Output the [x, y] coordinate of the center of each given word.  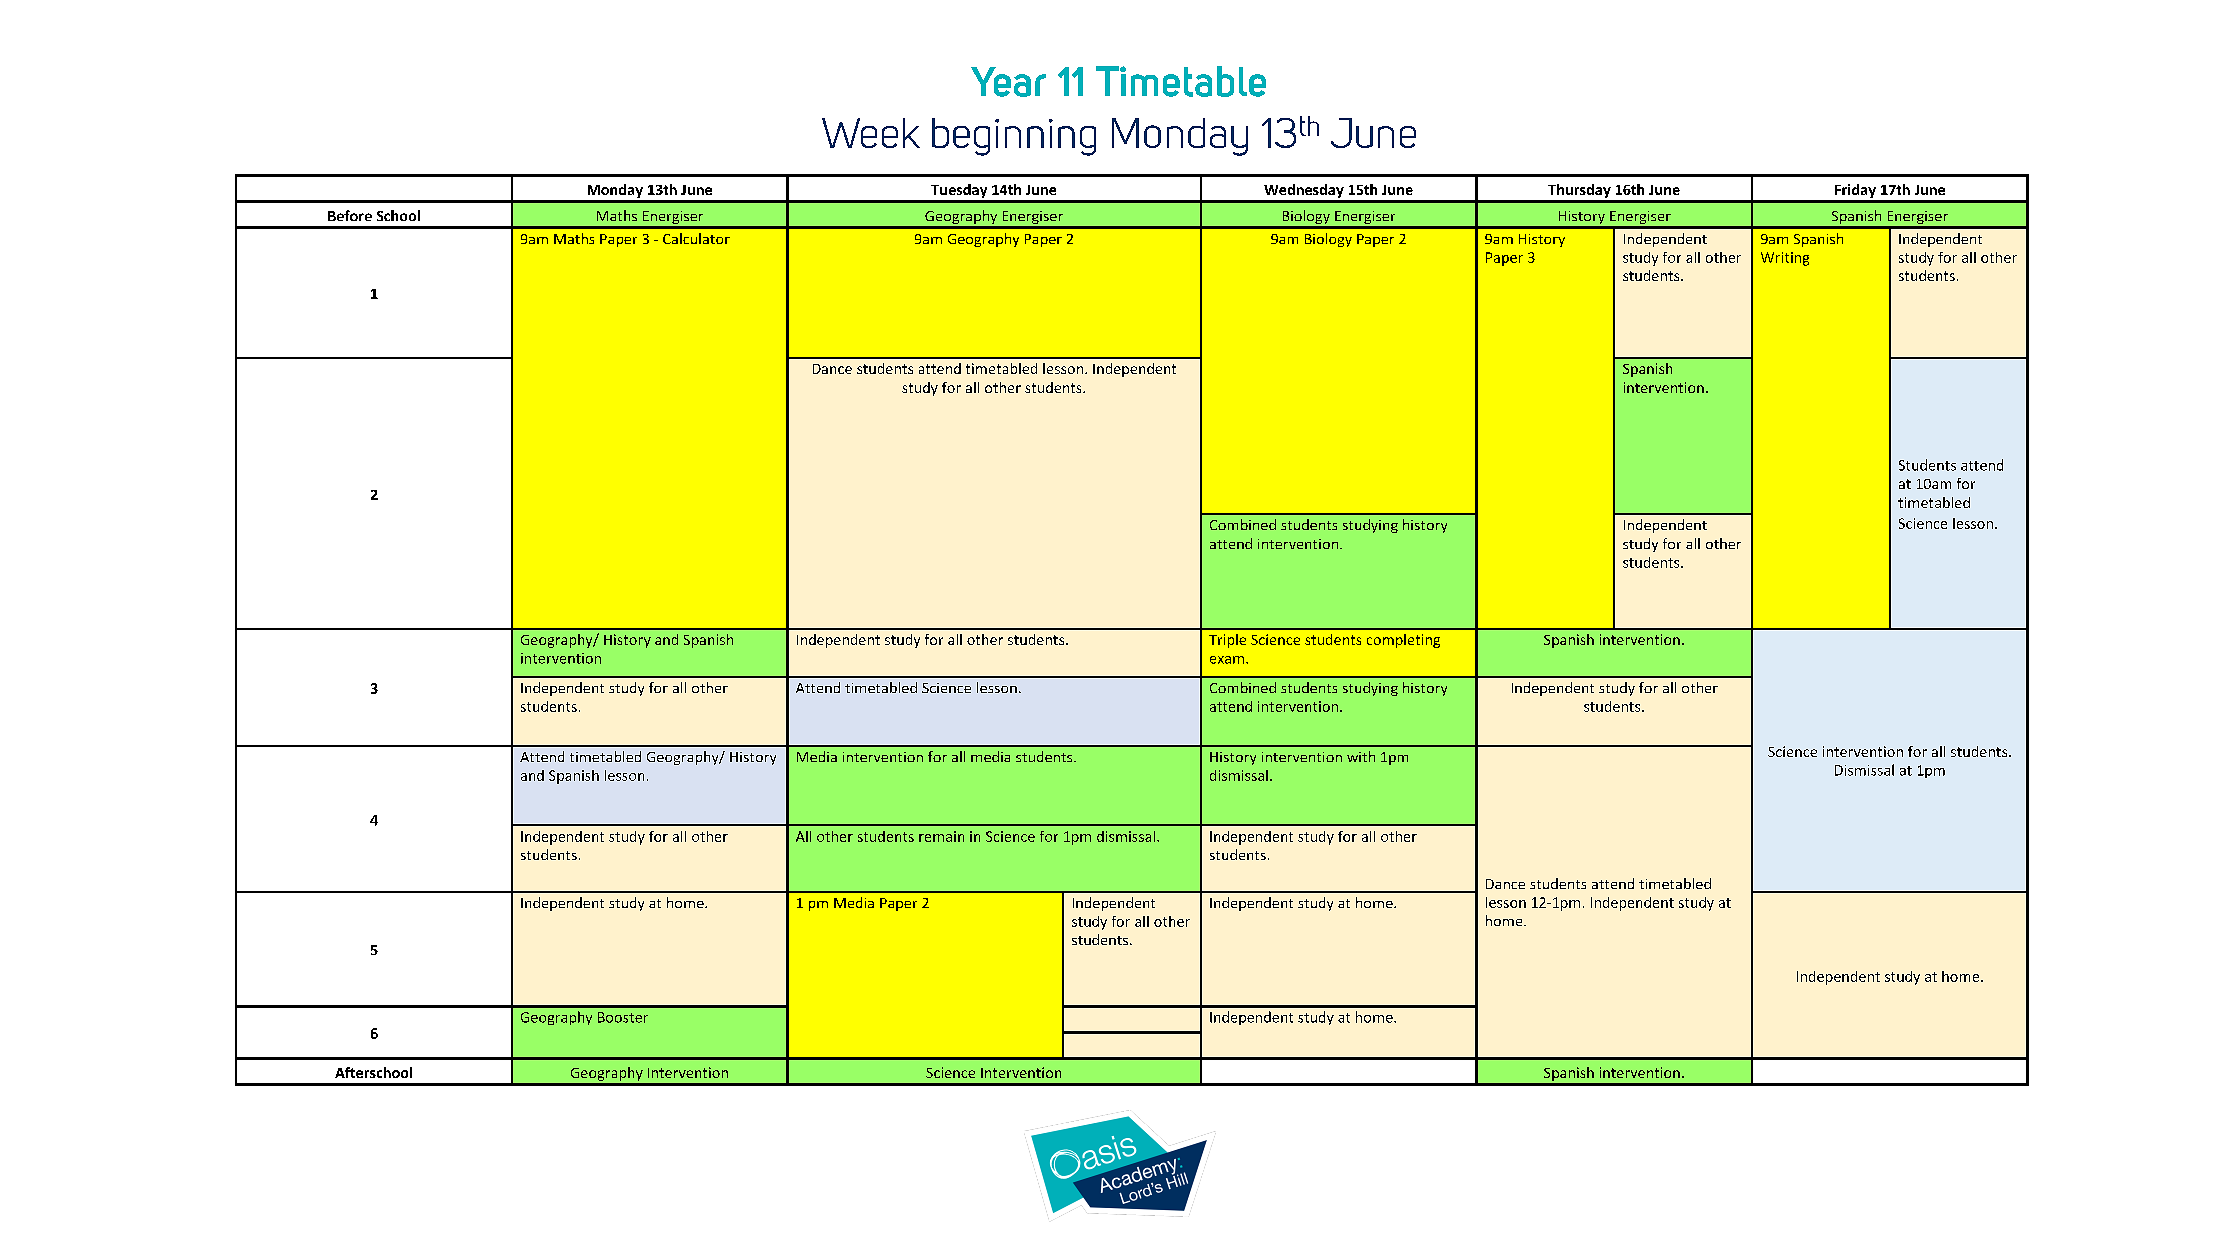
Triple [1227, 641]
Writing [1785, 259]
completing [1403, 641]
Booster [623, 1017]
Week [871, 133]
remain [941, 836]
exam [1227, 660]
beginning [1014, 137]
